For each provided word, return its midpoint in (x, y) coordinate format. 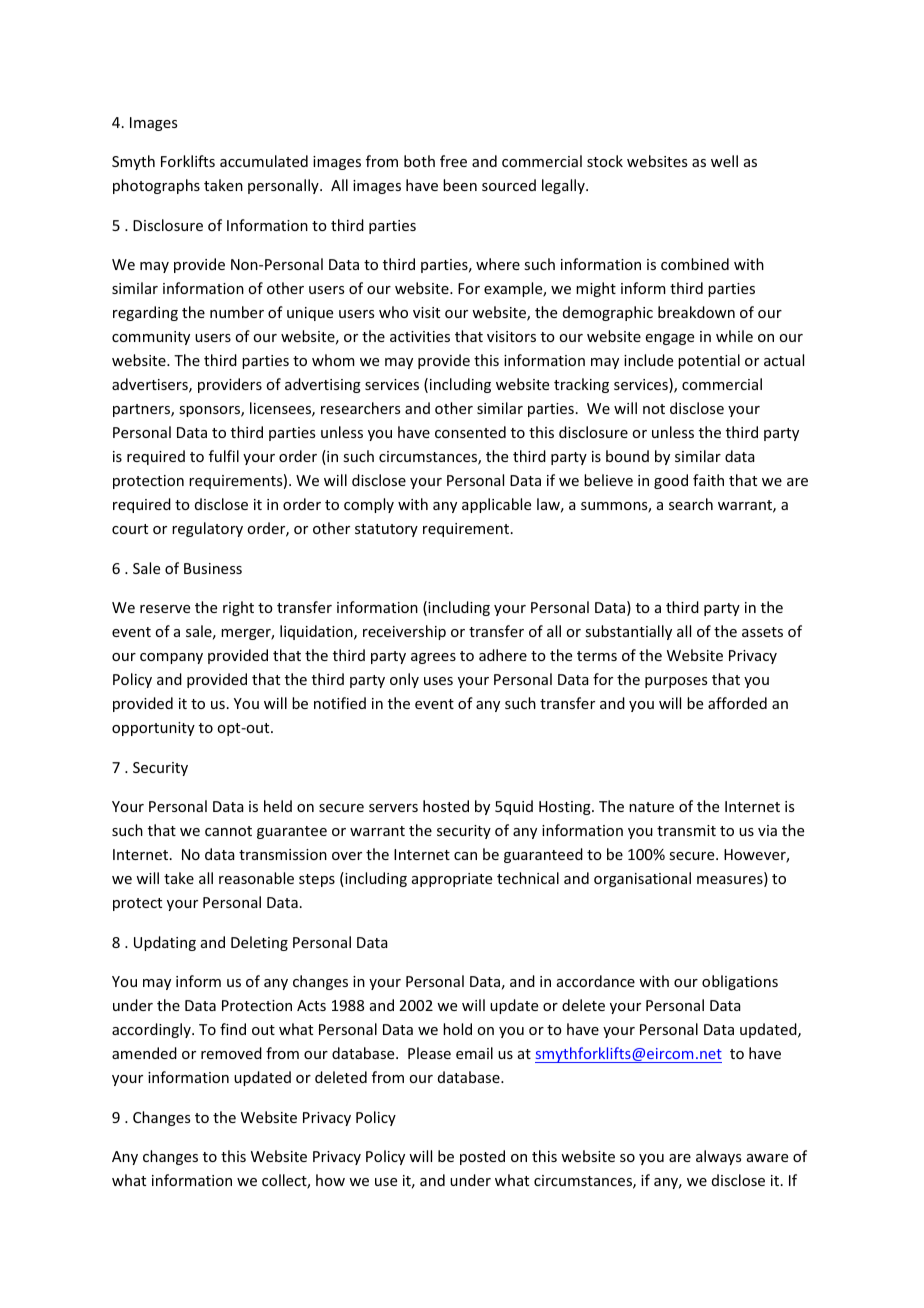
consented (470, 432)
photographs (156, 186)
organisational (642, 879)
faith (708, 480)
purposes (676, 682)
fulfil (224, 456)
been (460, 185)
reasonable (256, 878)
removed (231, 1053)
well (724, 161)
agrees (433, 658)
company (171, 658)
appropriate (452, 880)
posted (482, 1157)
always (718, 1157)
